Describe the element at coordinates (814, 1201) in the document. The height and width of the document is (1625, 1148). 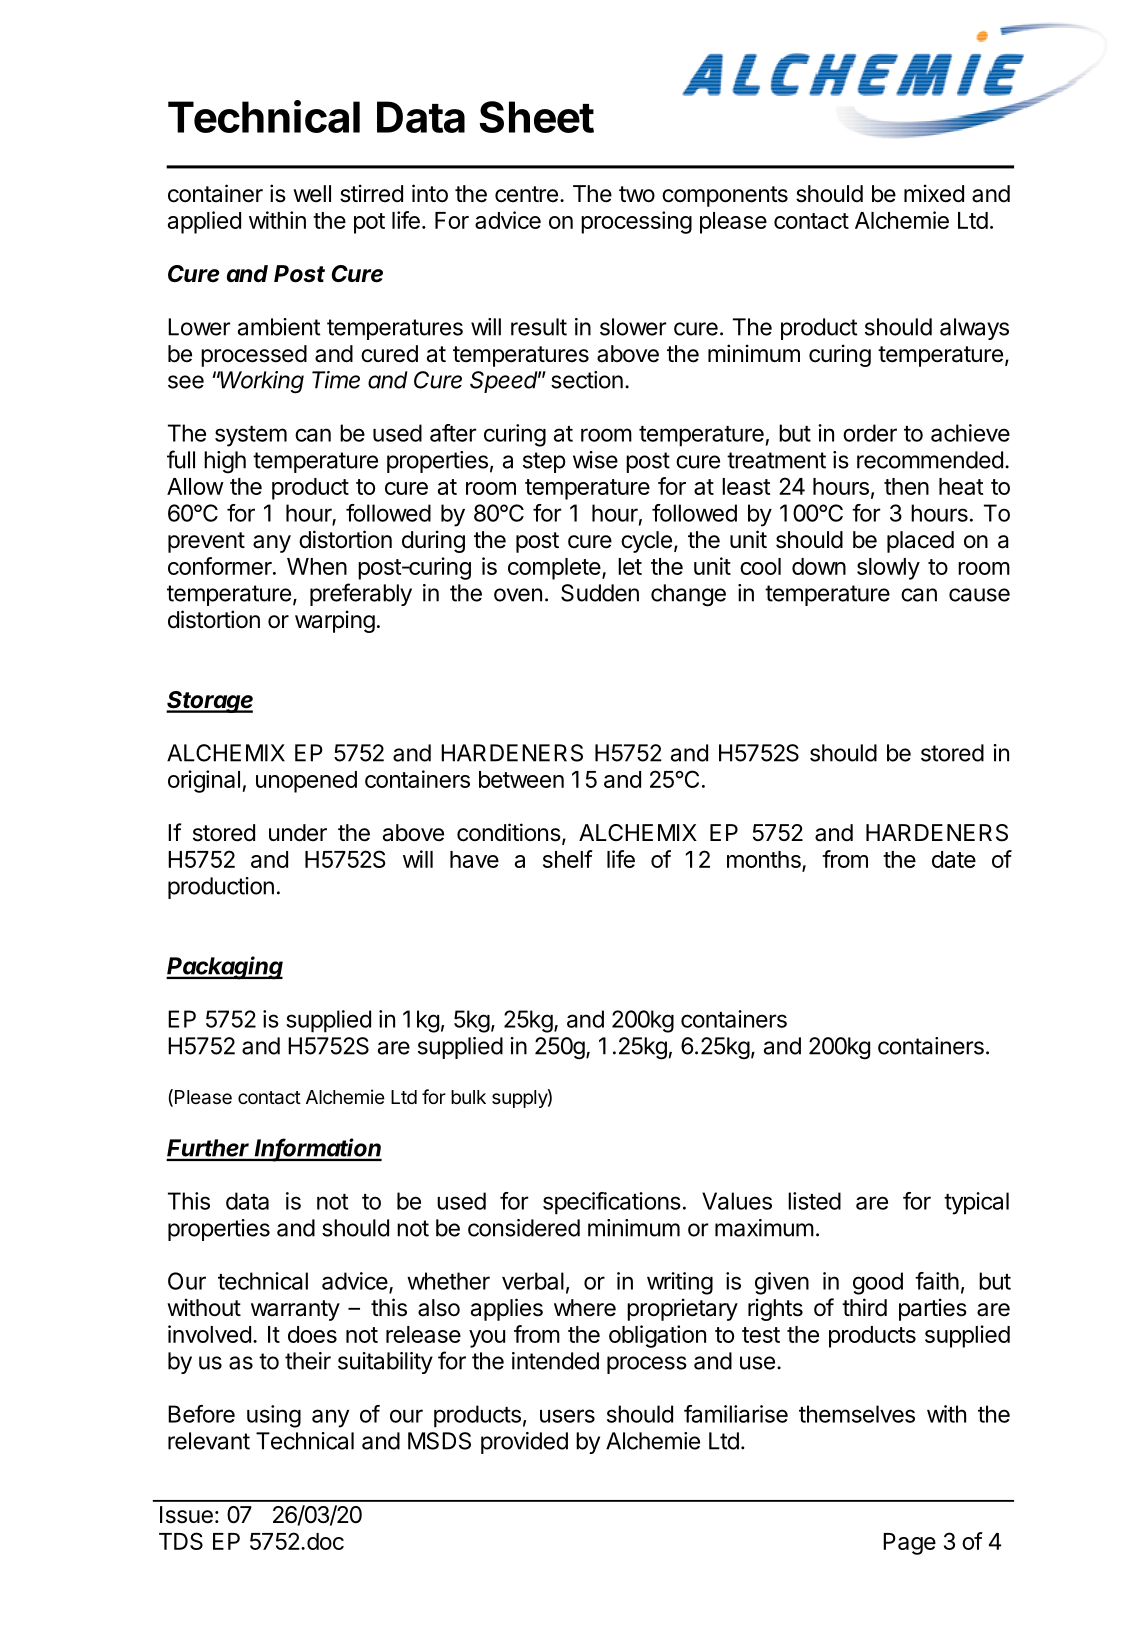
I see `listed` at that location.
